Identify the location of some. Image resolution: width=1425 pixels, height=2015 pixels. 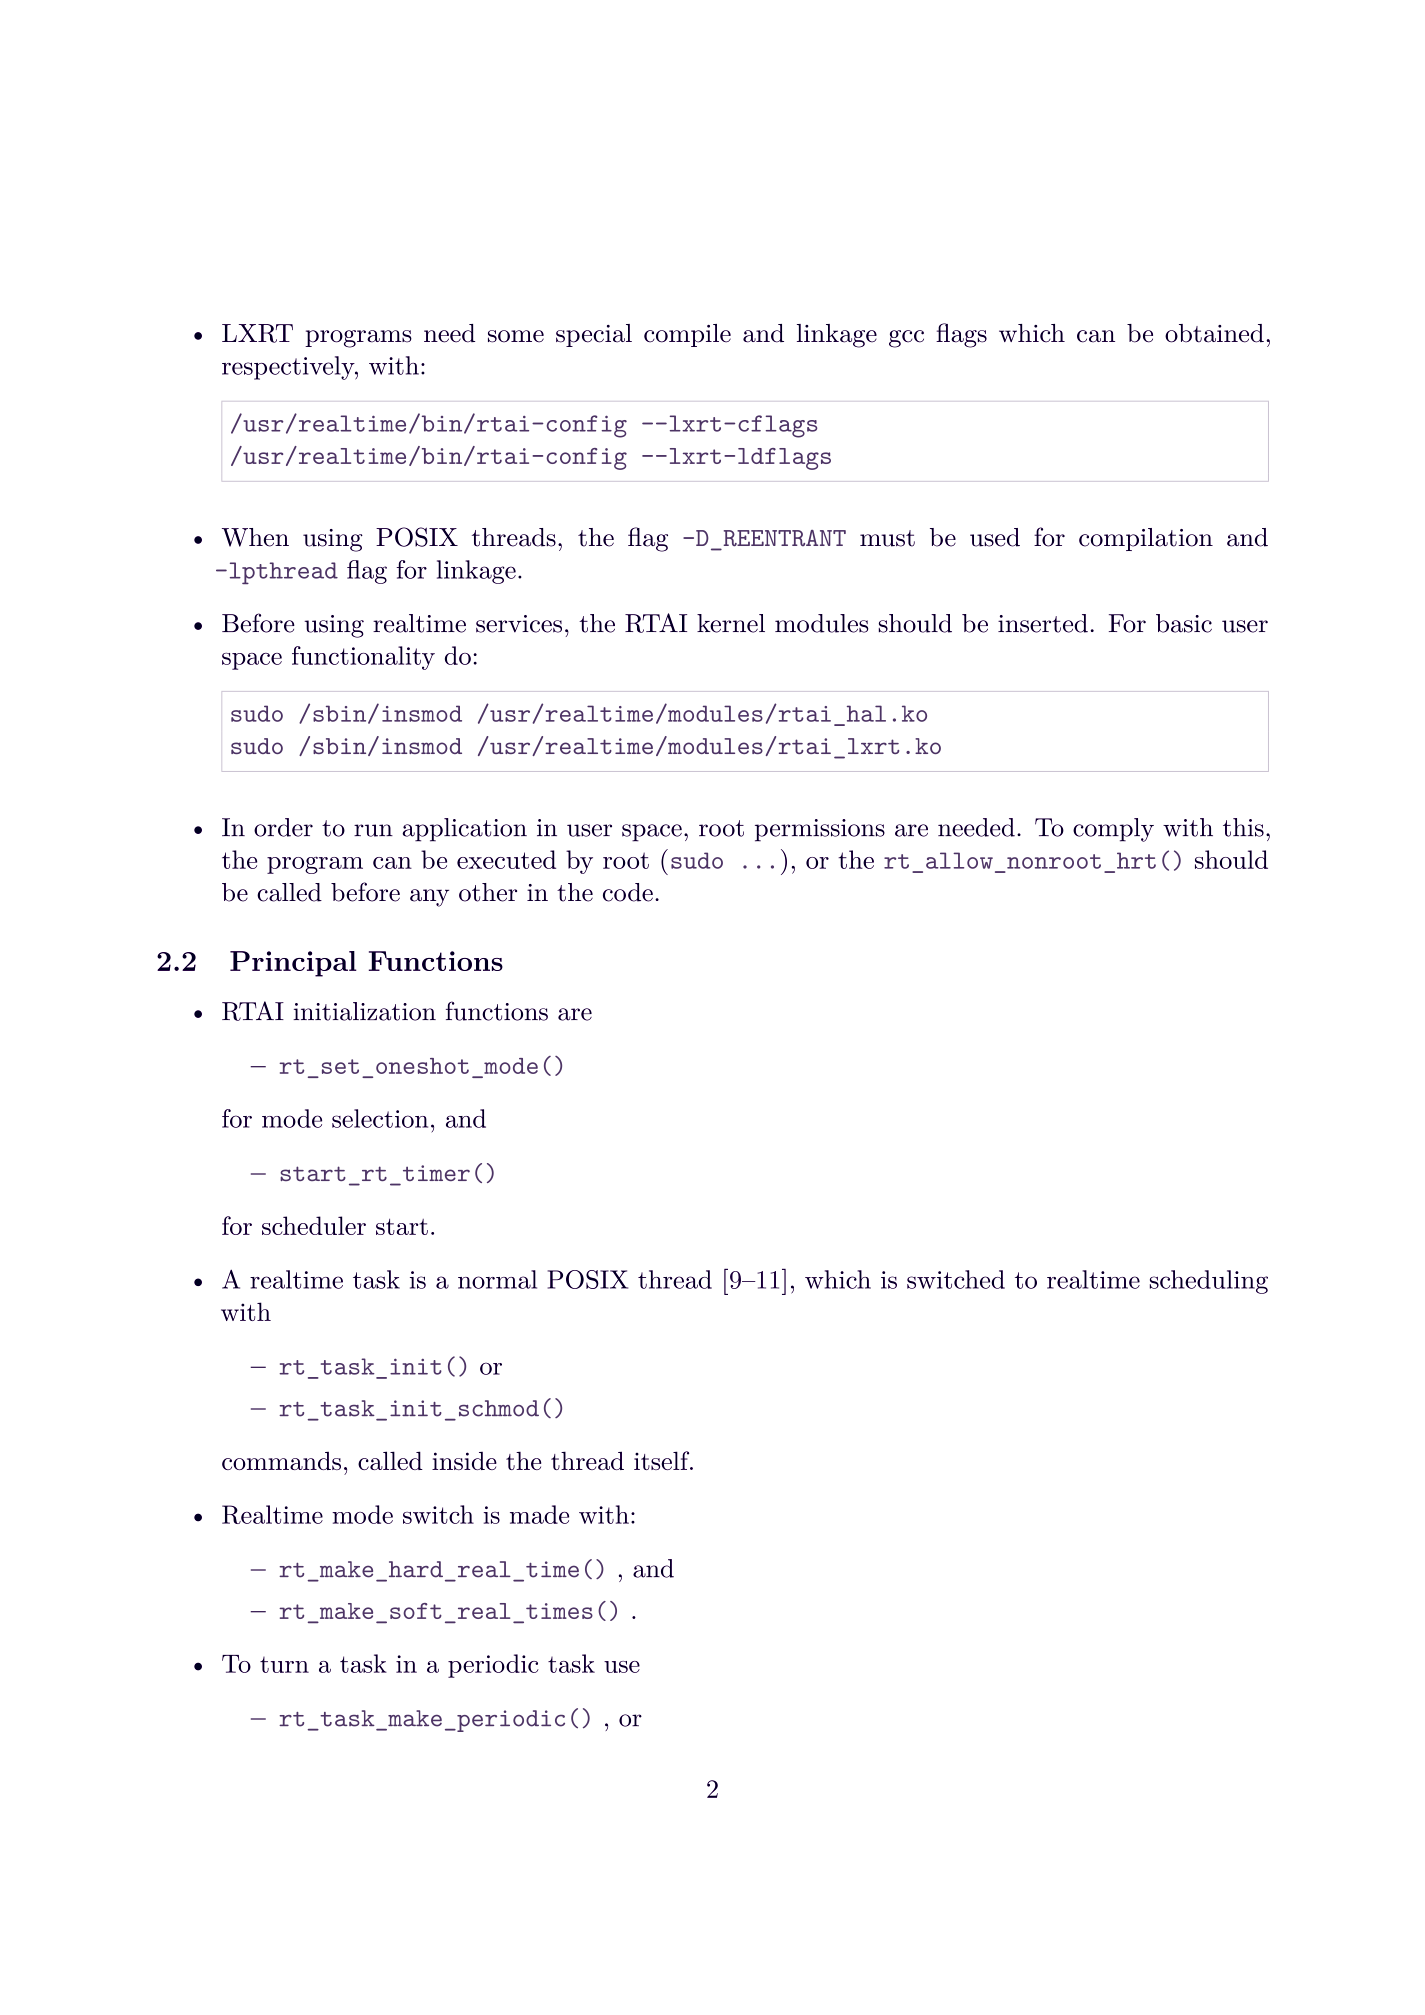
(516, 336).
